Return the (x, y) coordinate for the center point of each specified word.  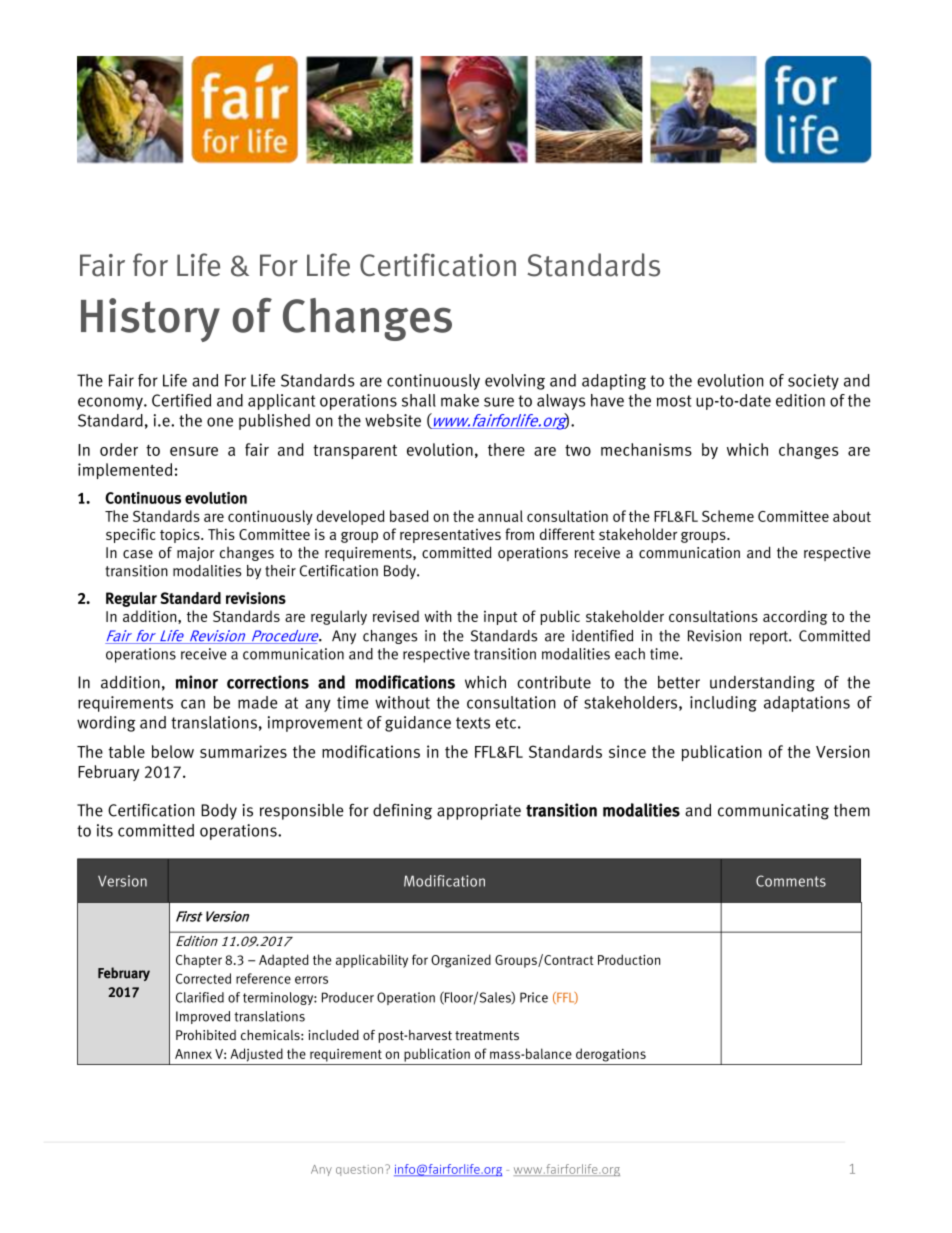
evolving (515, 382)
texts (473, 723)
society (813, 382)
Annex (193, 1054)
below (173, 751)
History (150, 320)
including (723, 704)
